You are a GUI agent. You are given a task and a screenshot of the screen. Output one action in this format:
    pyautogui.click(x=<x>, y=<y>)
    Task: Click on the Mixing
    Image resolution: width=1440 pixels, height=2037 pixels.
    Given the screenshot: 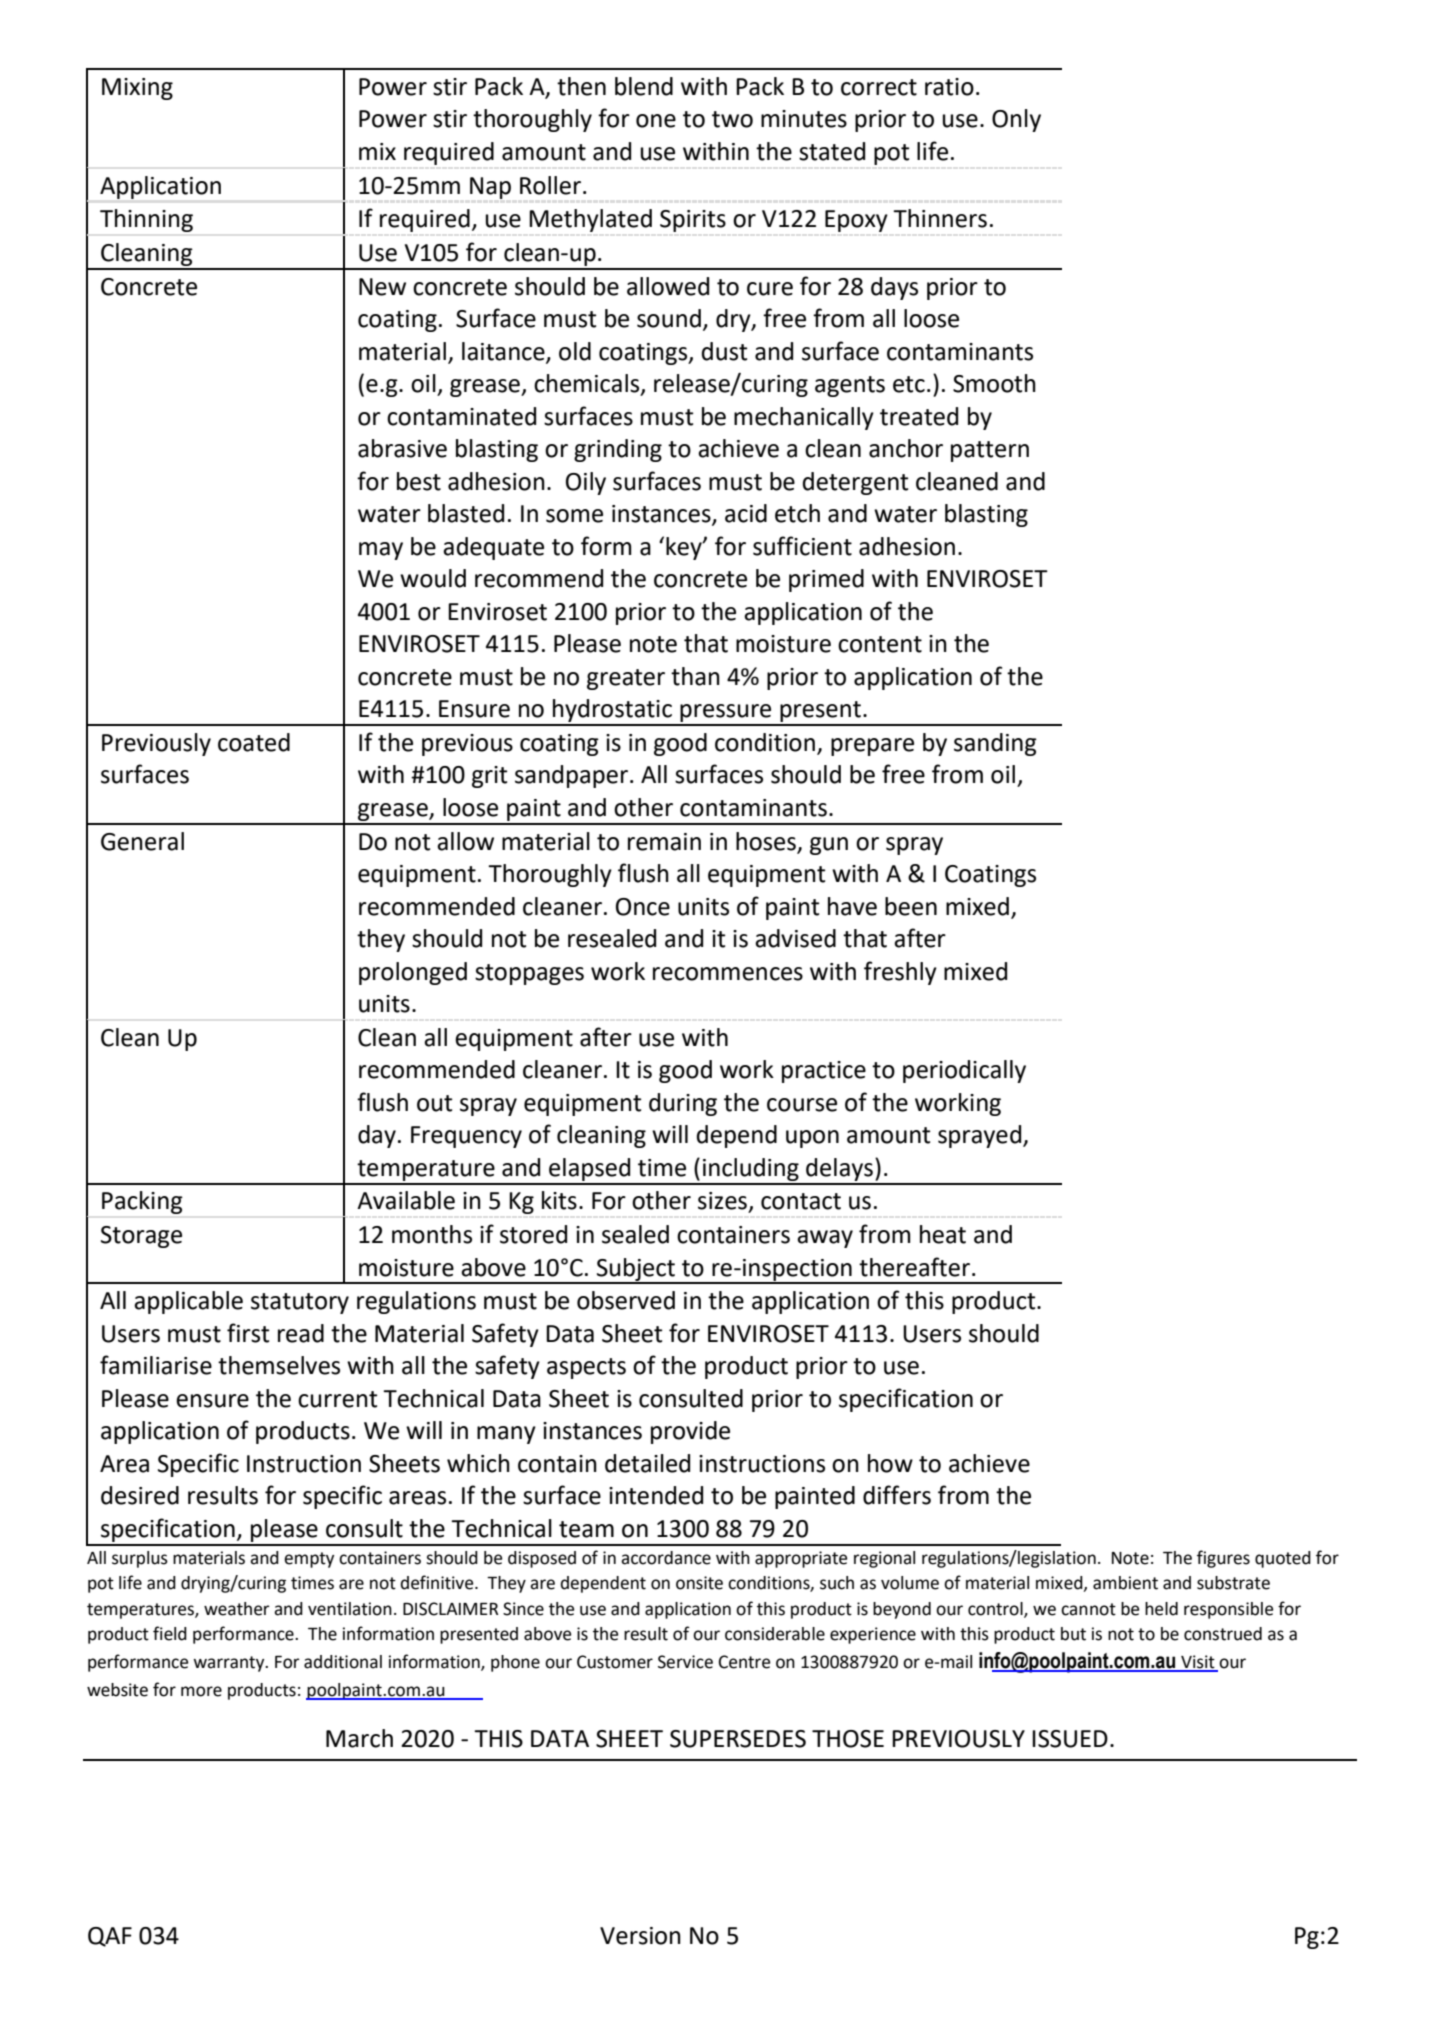 What is the action you would take?
    pyautogui.click(x=137, y=89)
